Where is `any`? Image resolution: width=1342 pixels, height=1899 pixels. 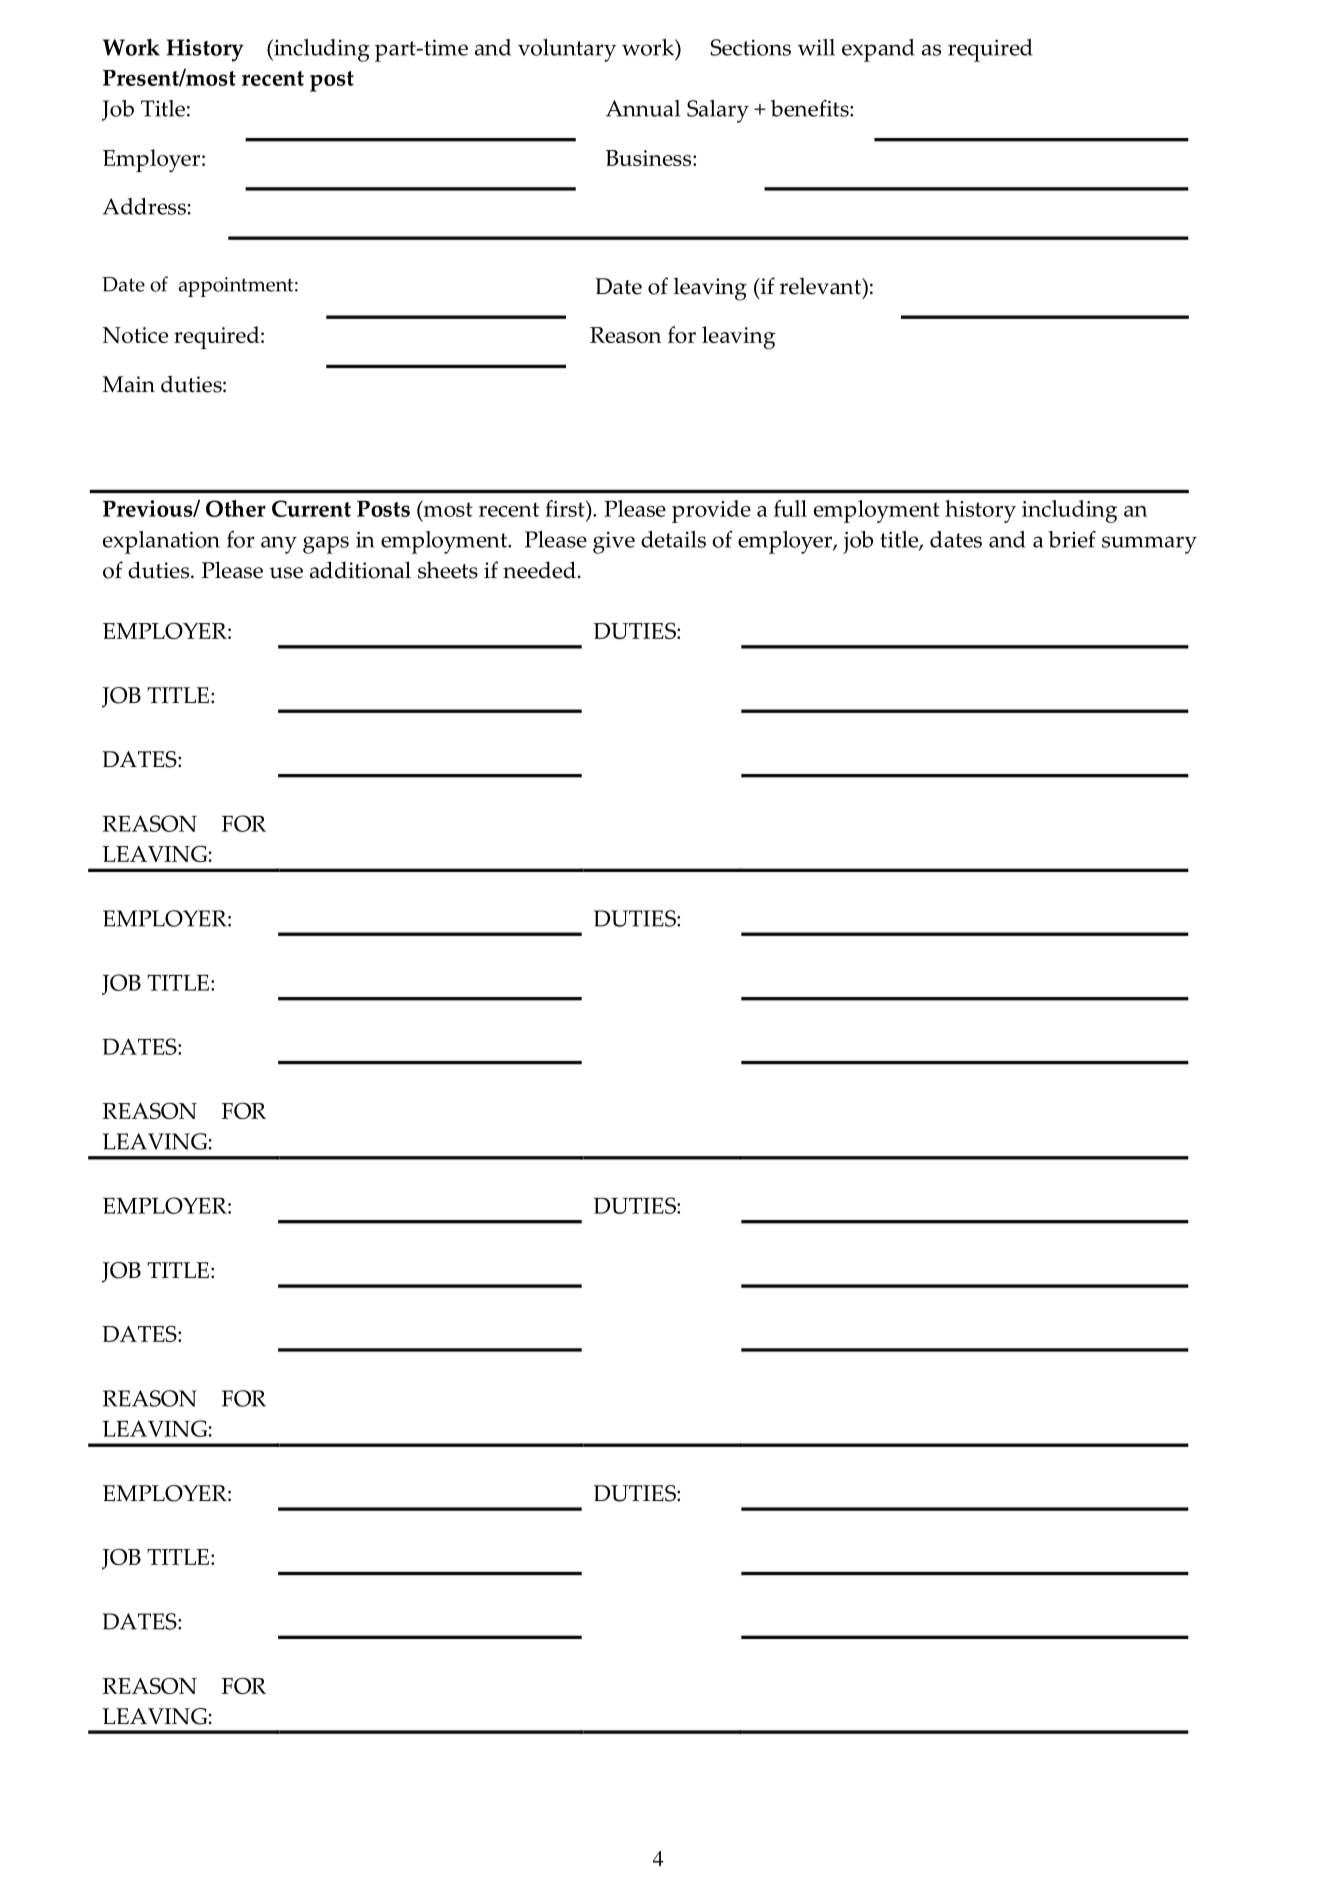 any is located at coordinates (279, 545).
